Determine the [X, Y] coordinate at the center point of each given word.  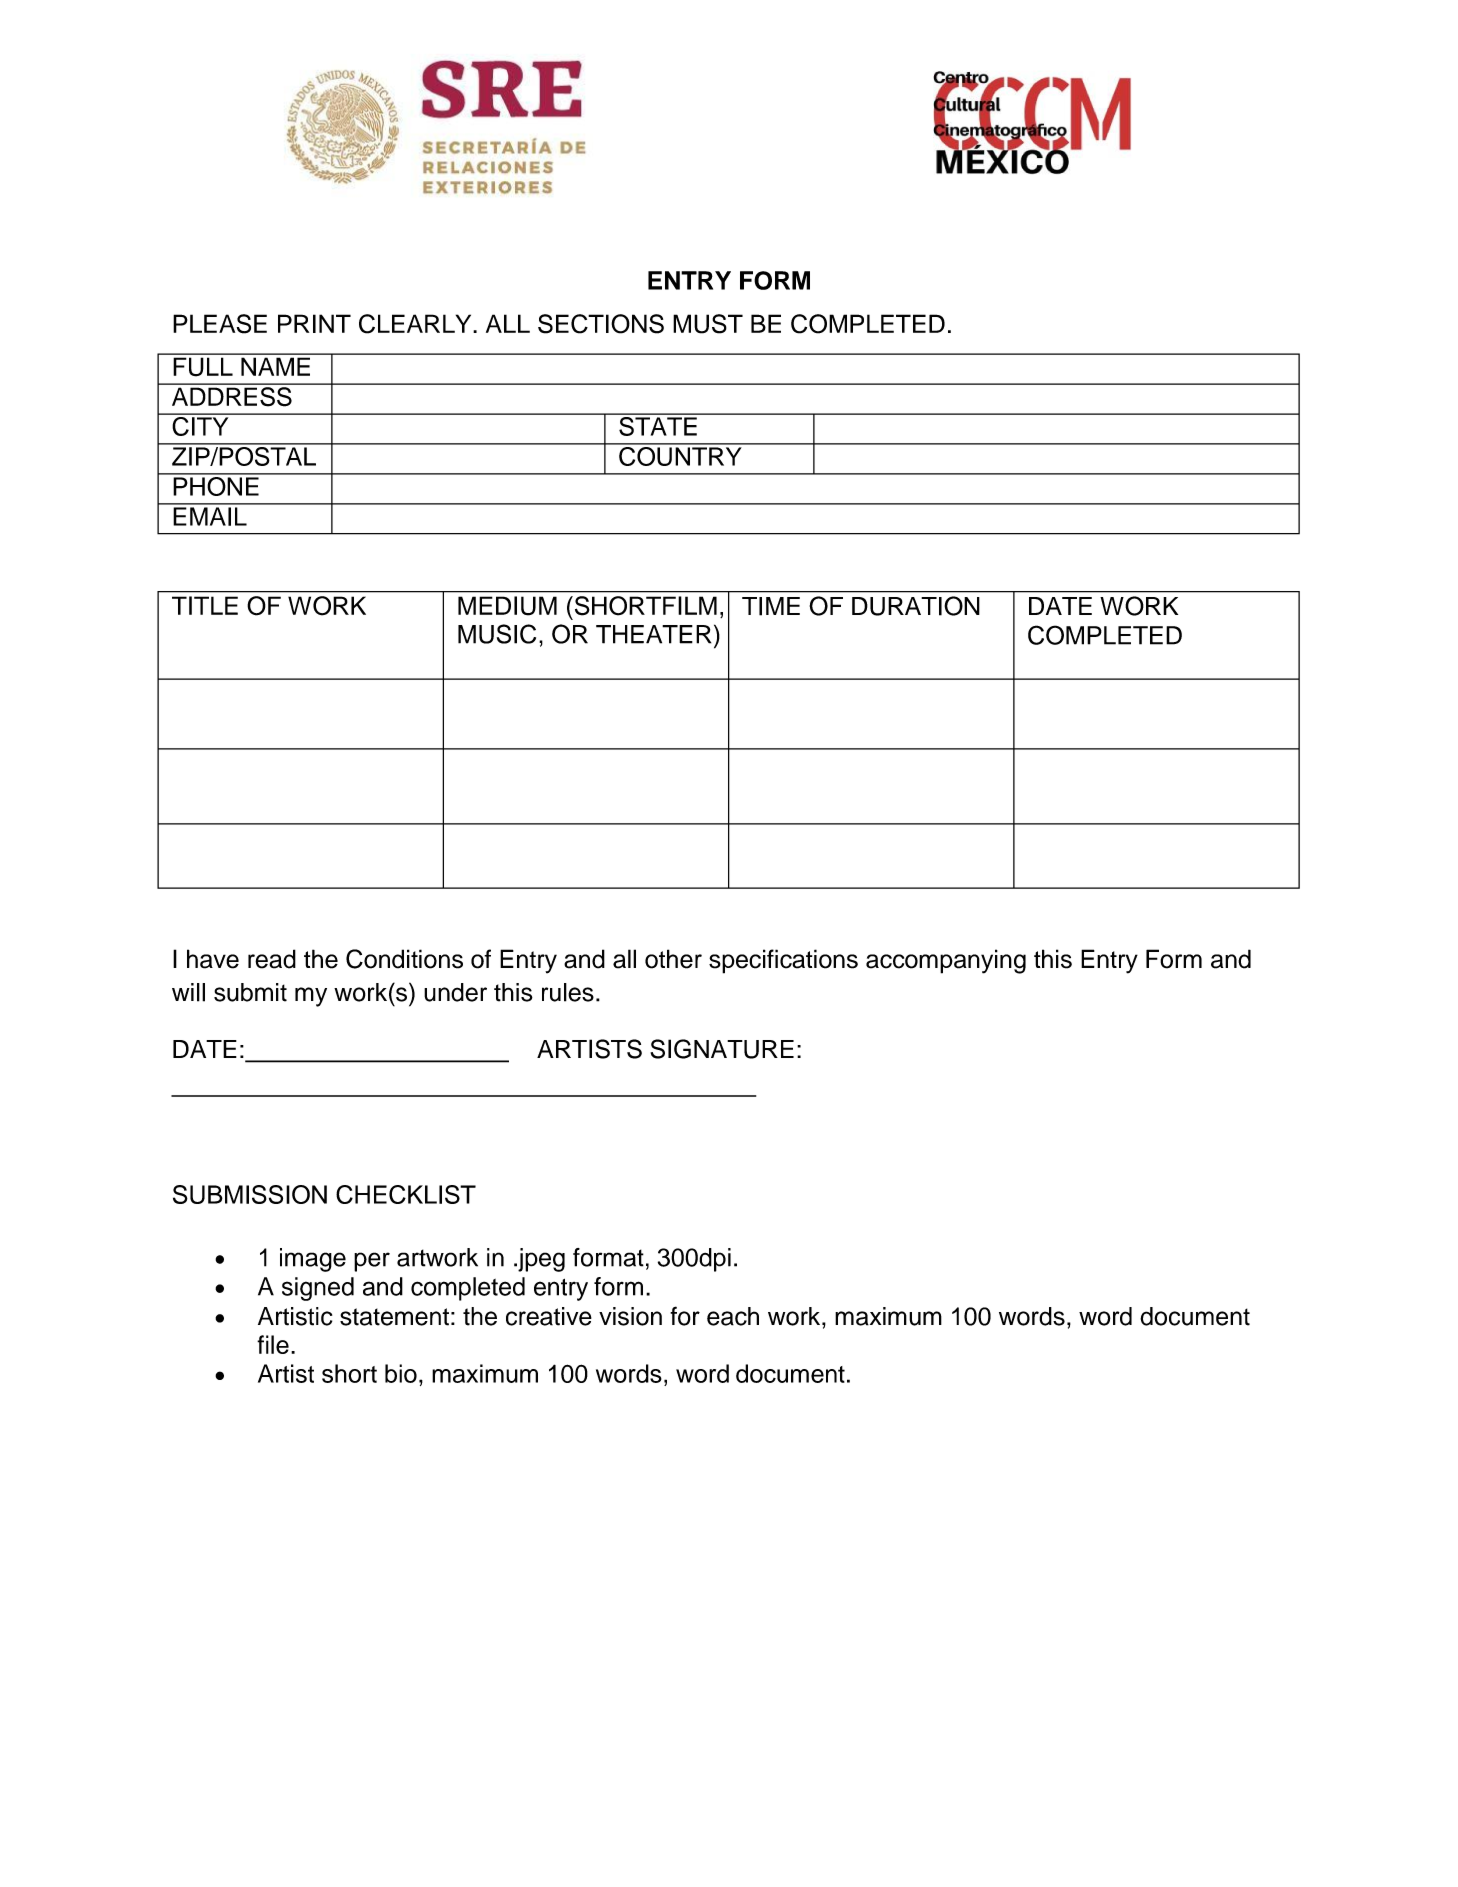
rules [568, 992]
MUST [708, 324]
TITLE [205, 605]
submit [250, 992]
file [273, 1344]
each [733, 1316]
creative [549, 1316]
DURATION [916, 606]
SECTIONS [601, 324]
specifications [783, 961]
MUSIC [497, 634]
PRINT [314, 323]
